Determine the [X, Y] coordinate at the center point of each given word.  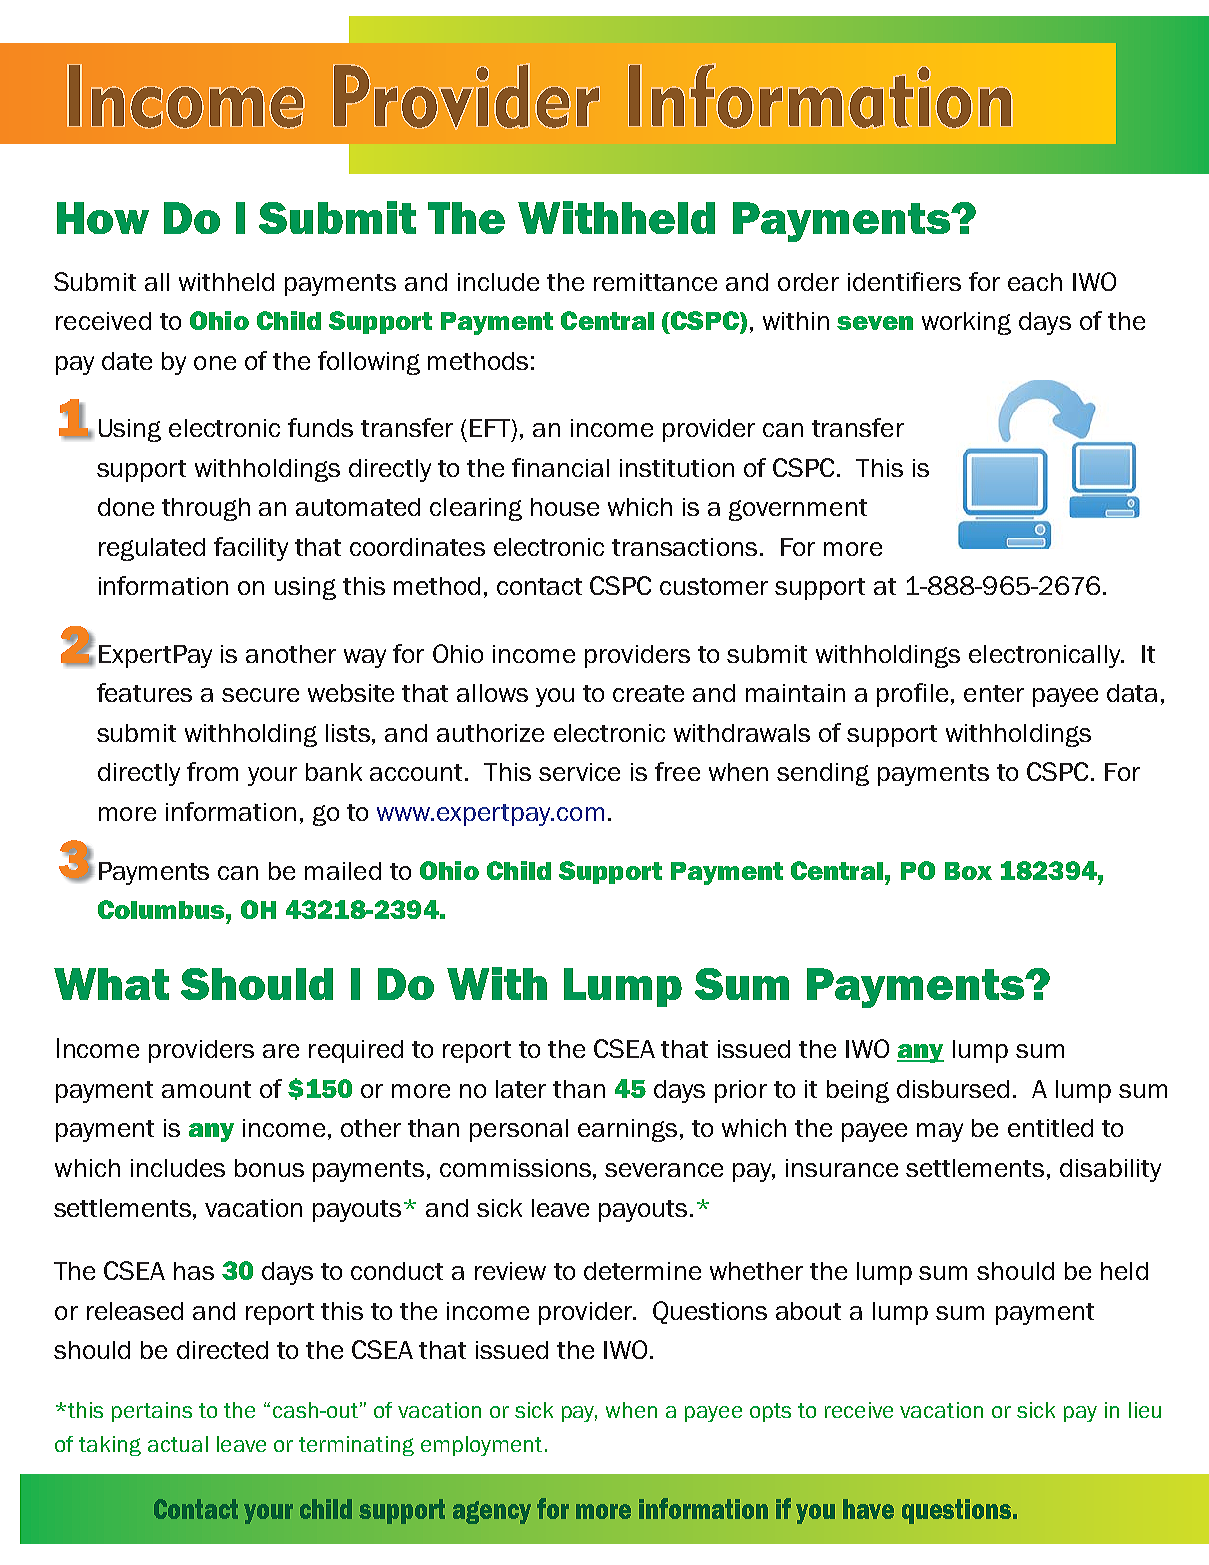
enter [994, 693]
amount [206, 1089]
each [1035, 282]
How [103, 218]
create [648, 693]
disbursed [953, 1089]
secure [260, 695]
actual [178, 1444]
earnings [627, 1130]
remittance [655, 282]
